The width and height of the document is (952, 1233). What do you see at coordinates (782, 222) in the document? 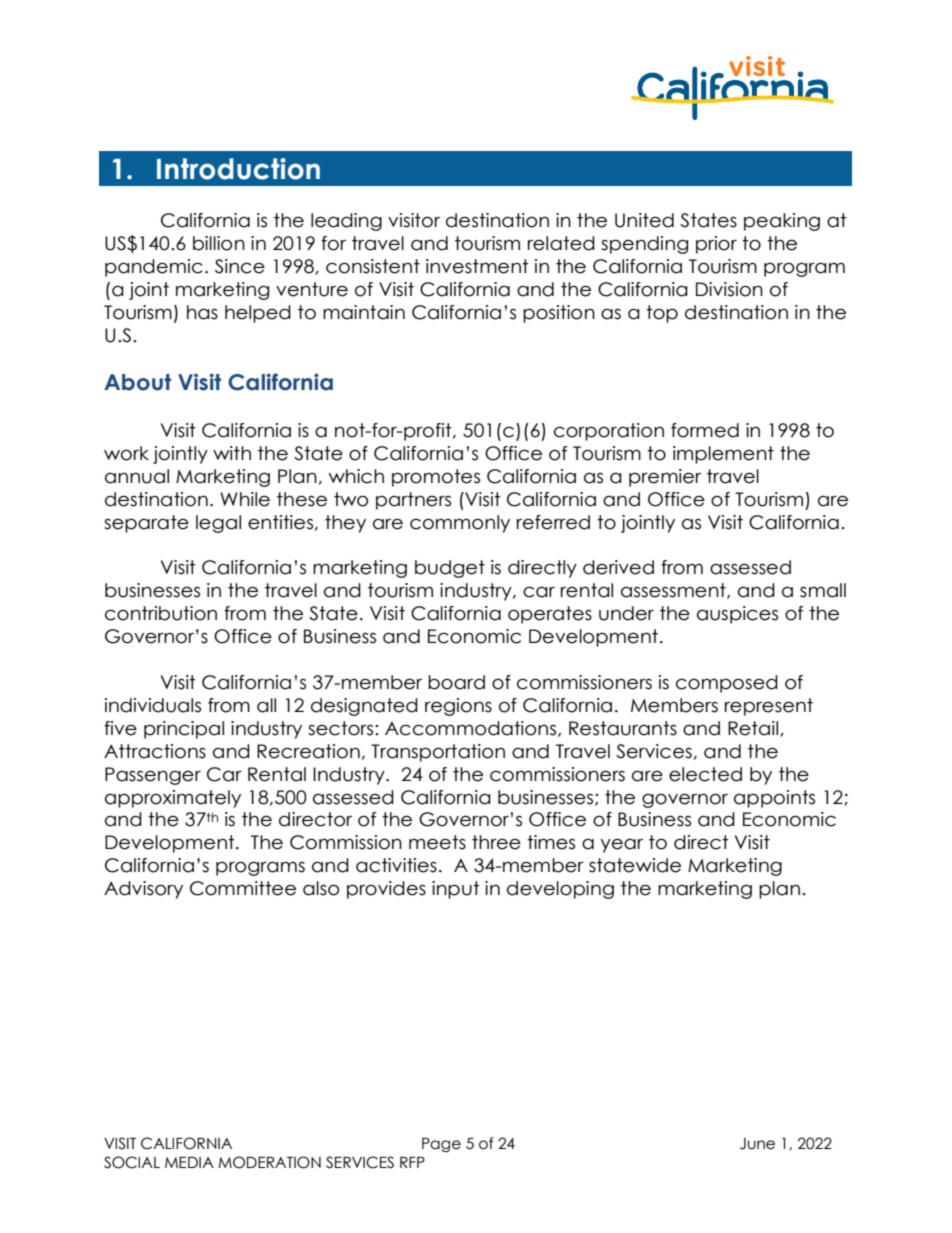
I see `peaking` at bounding box center [782, 222].
